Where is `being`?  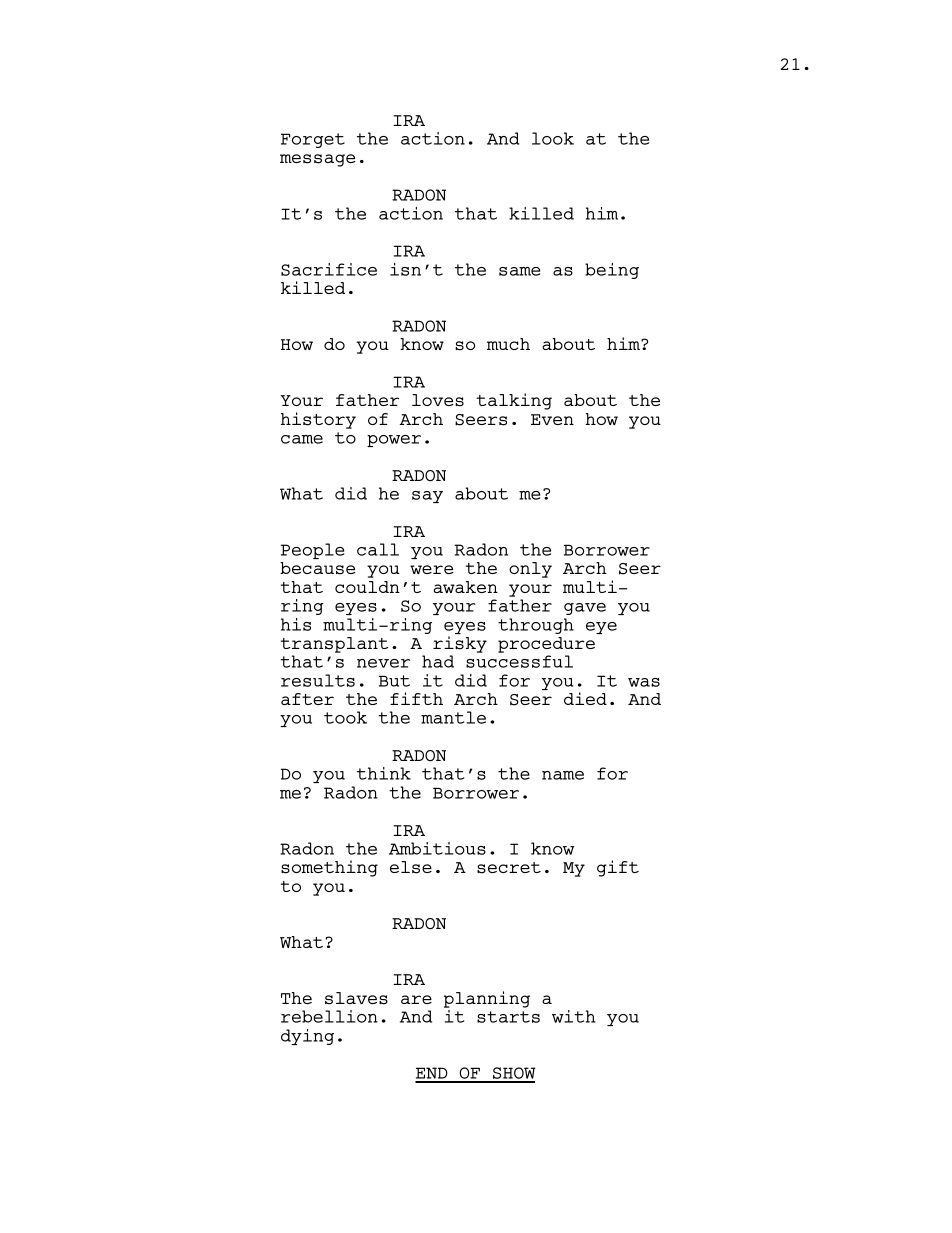 being is located at coordinates (612, 271).
